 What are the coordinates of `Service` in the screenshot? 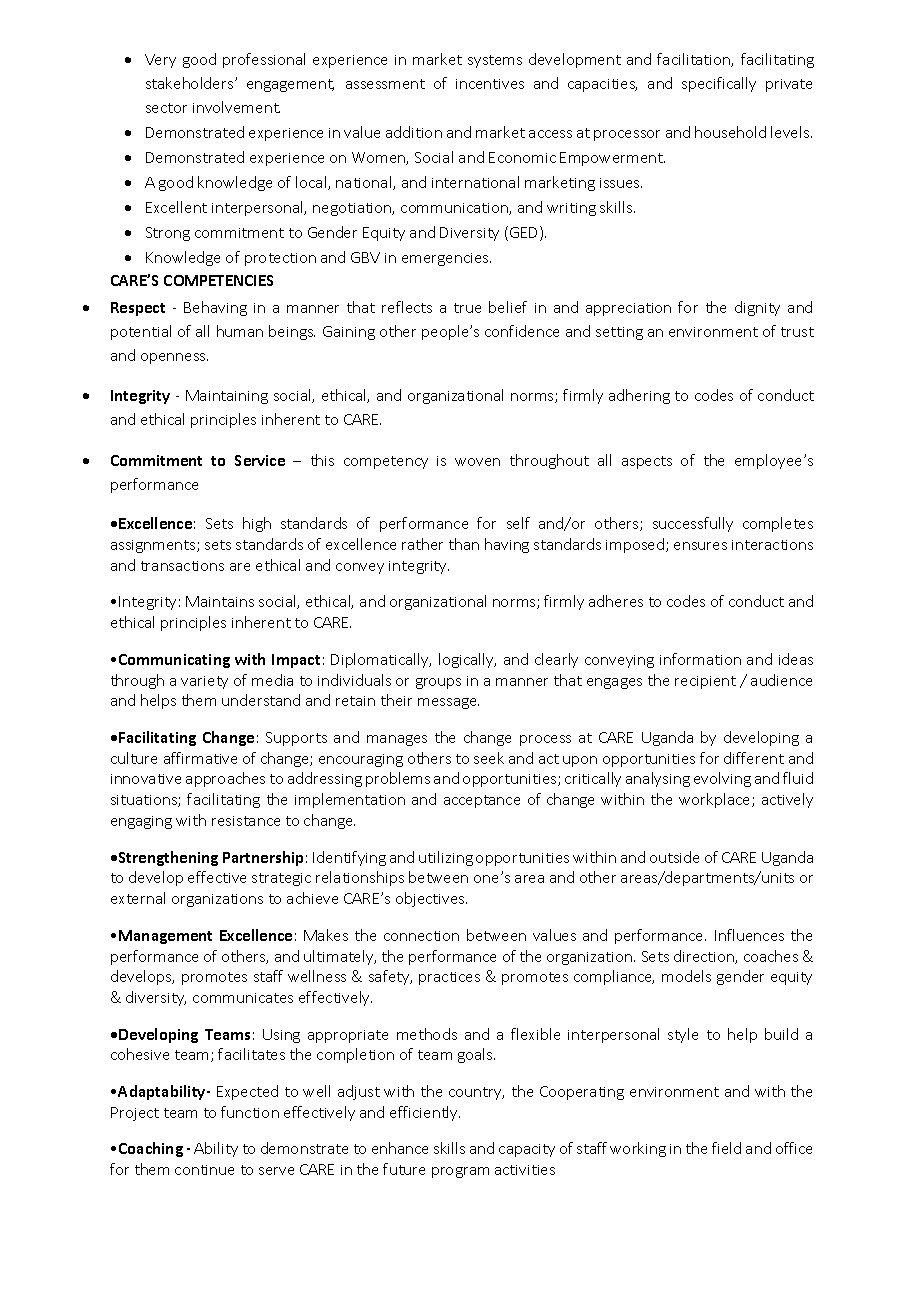 It's located at (260, 460).
